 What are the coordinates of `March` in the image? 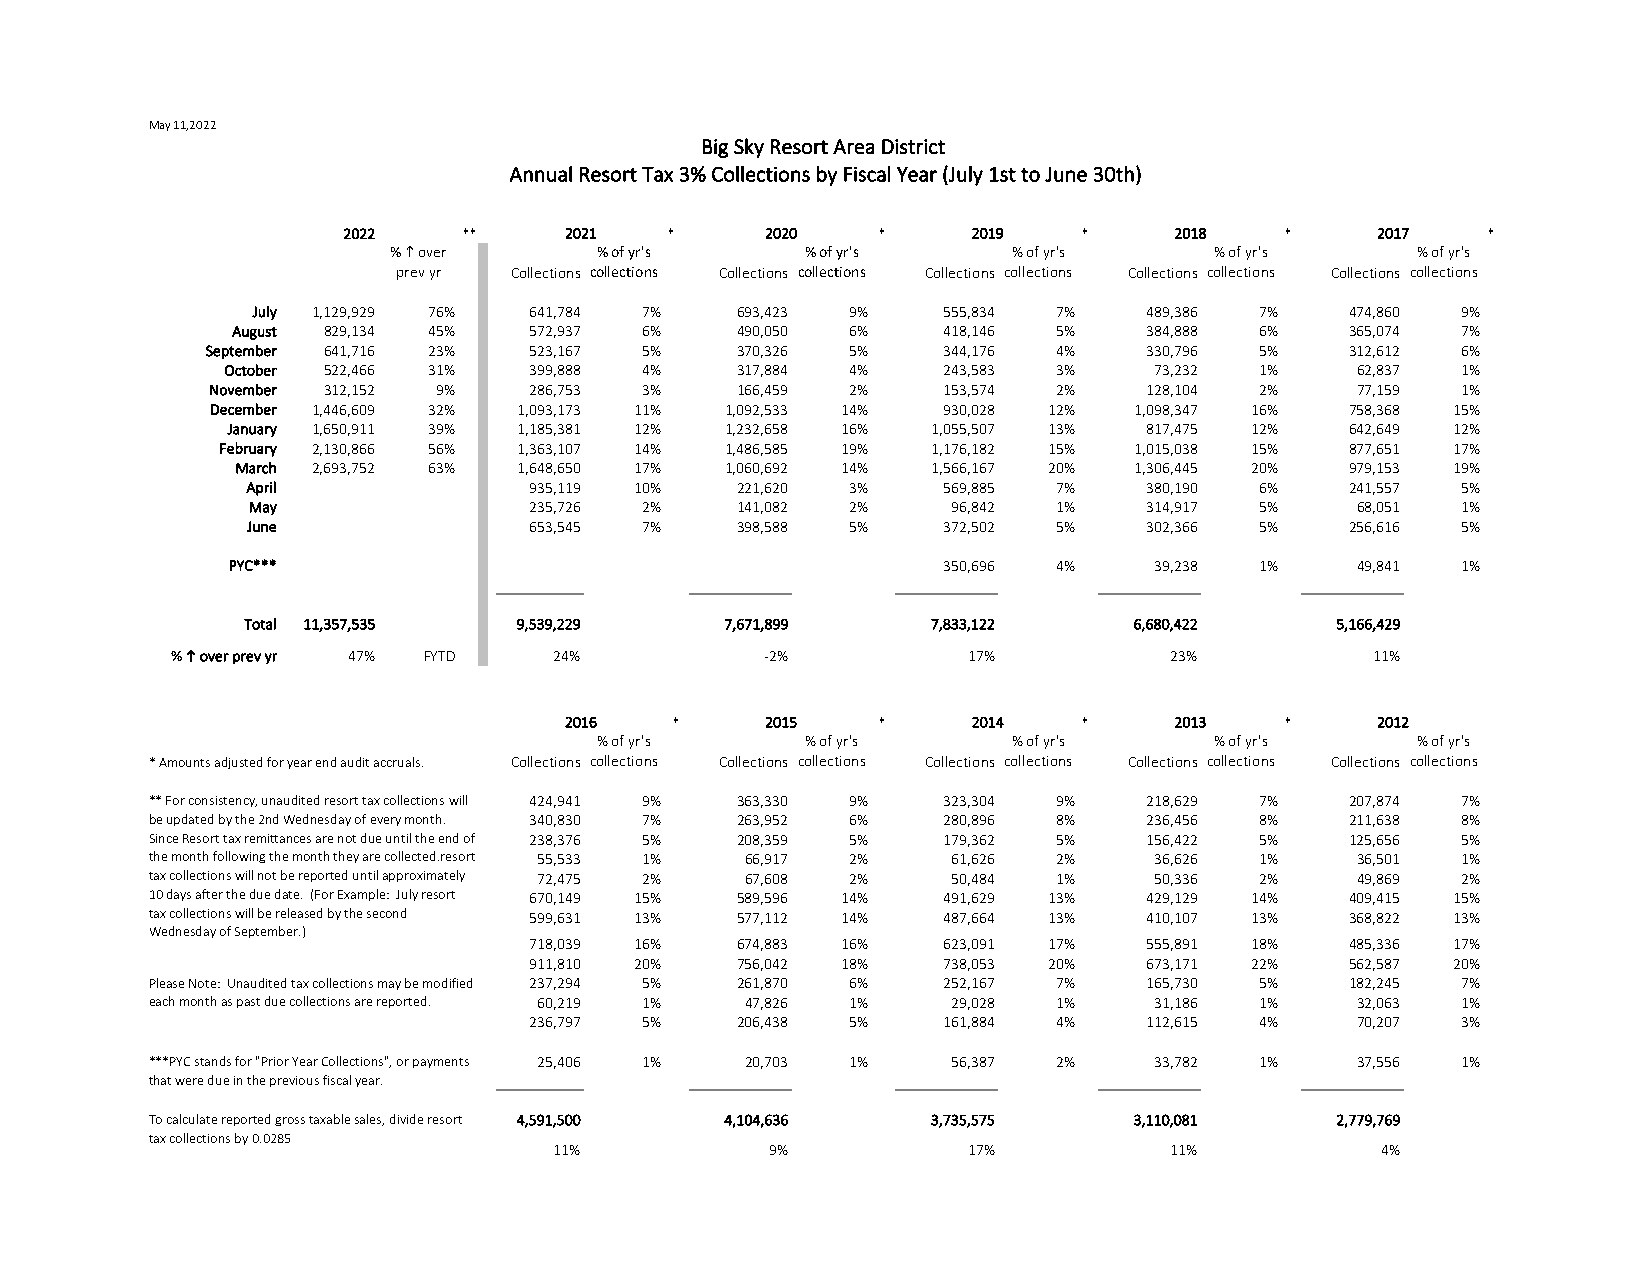 It's located at (256, 468).
